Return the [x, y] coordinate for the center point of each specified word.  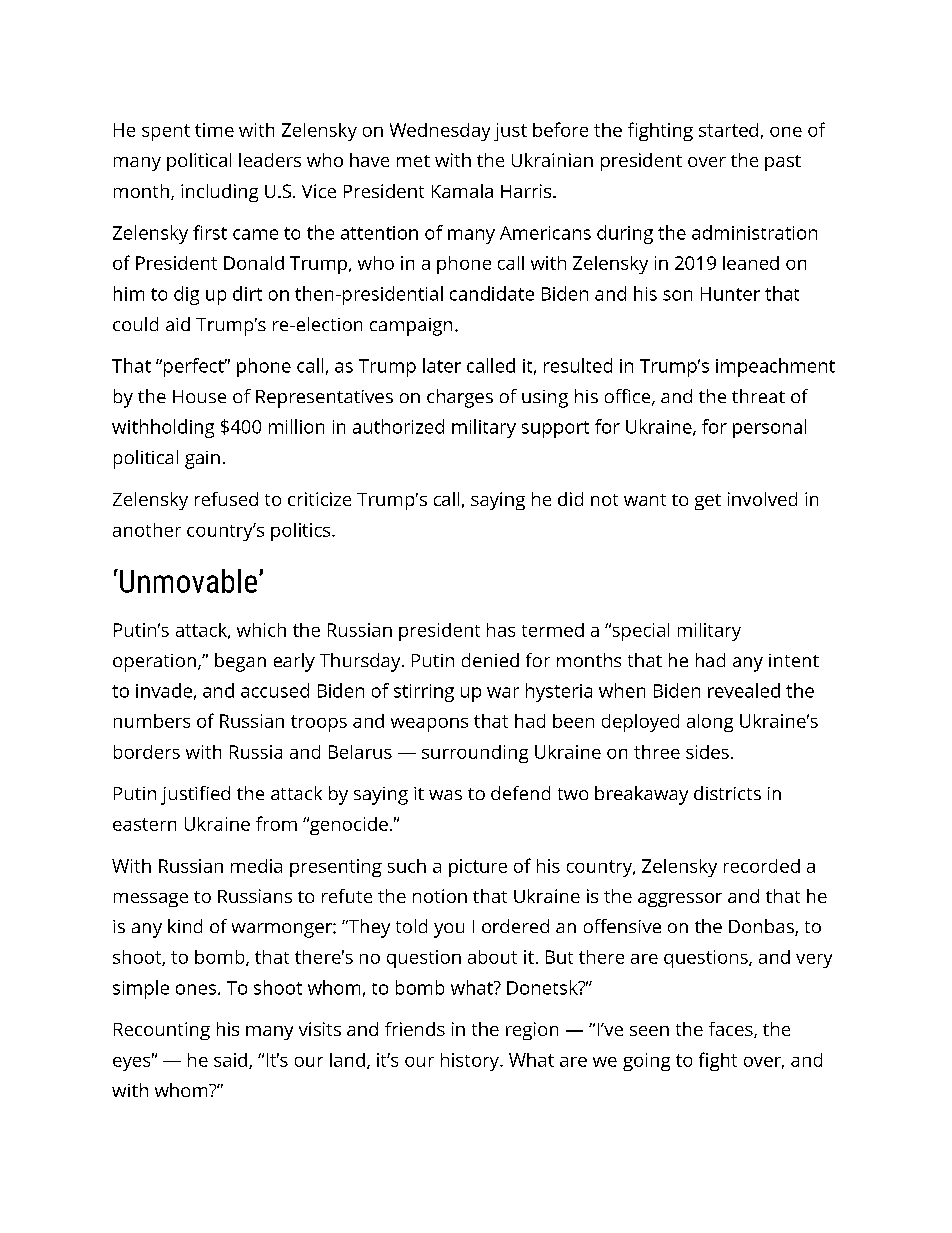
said [230, 1060]
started [728, 130]
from [276, 823]
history [471, 1062]
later [442, 365]
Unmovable [188, 581]
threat [758, 396]
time [214, 130]
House [199, 396]
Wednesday [440, 132]
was [445, 795]
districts [727, 793]
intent [794, 660]
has [501, 630]
